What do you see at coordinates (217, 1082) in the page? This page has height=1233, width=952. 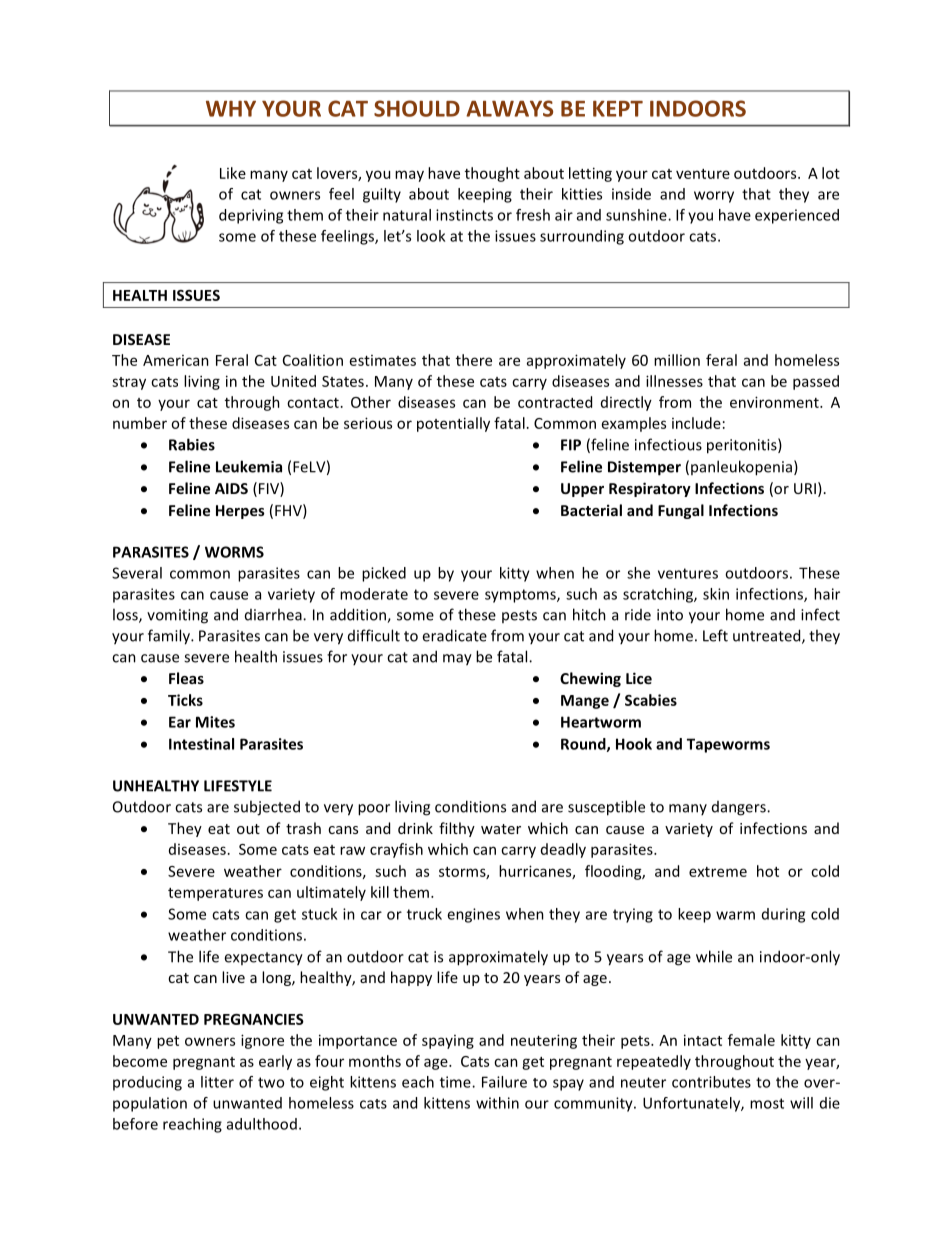 I see `litter` at bounding box center [217, 1082].
